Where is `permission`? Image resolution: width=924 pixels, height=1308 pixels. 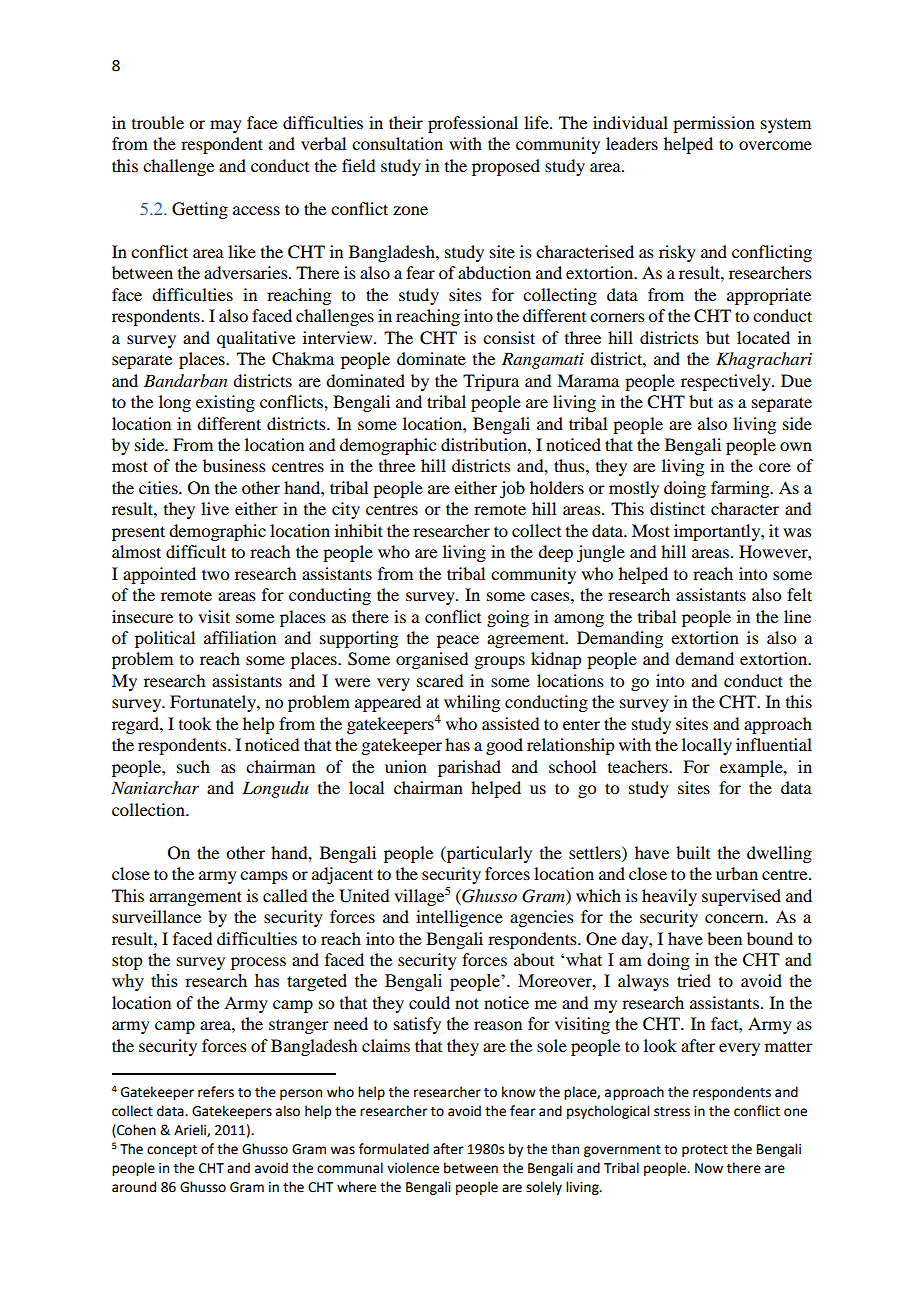
permission is located at coordinates (714, 124).
